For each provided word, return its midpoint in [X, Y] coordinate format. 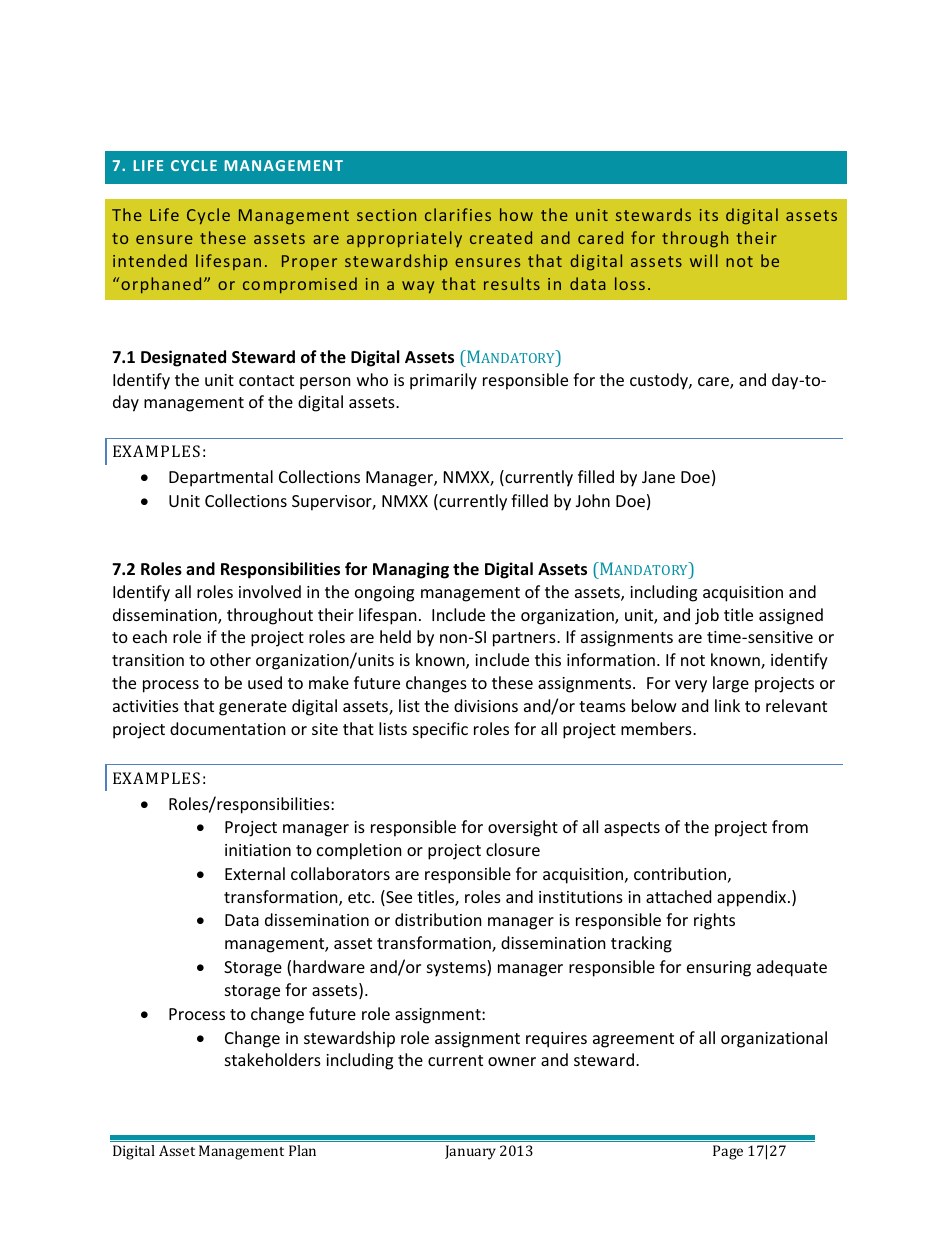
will [704, 260]
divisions [486, 705]
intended [150, 260]
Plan [302, 1150]
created [501, 237]
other [230, 659]
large [731, 684]
